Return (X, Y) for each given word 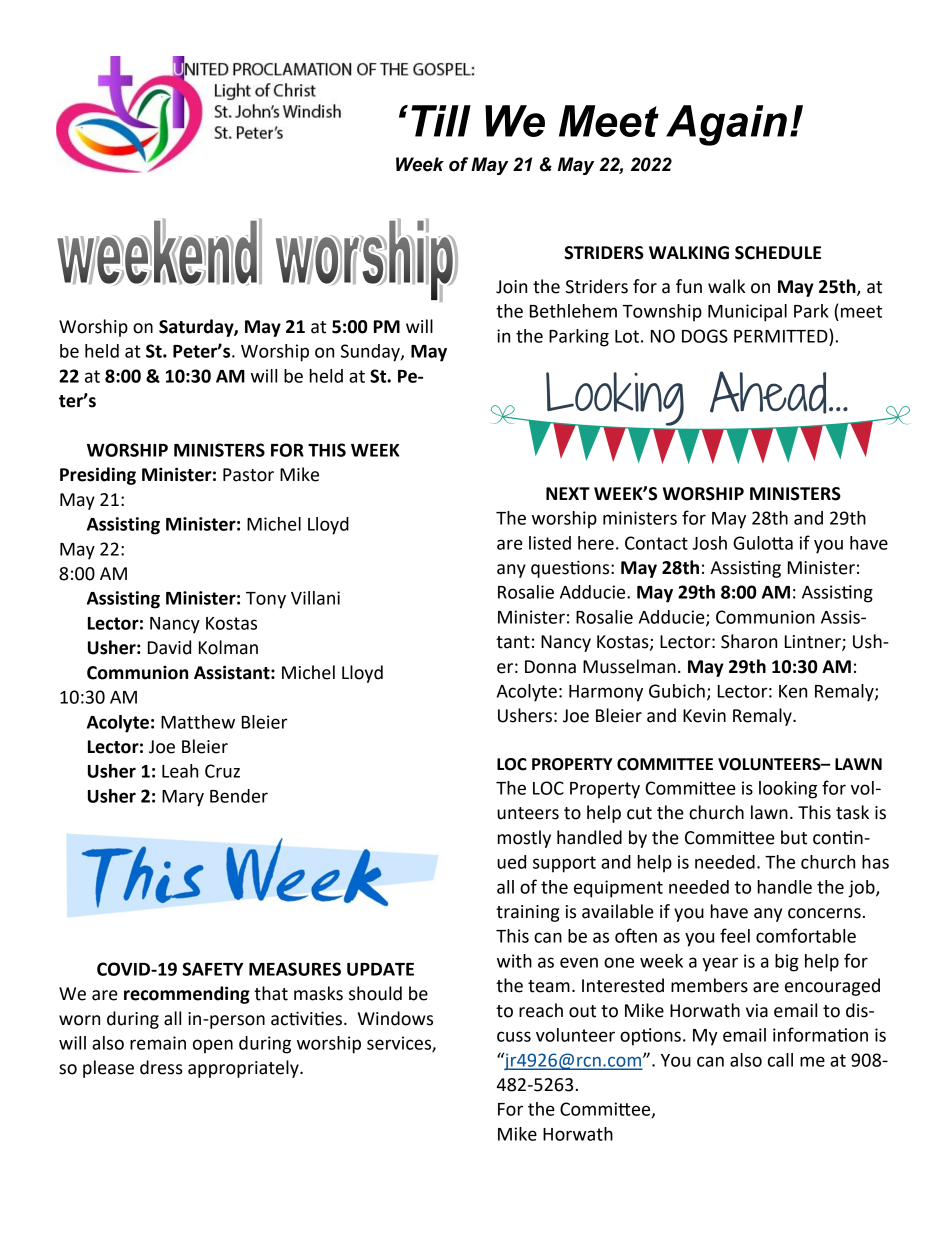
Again (726, 125)
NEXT (568, 493)
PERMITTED (782, 336)
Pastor (248, 475)
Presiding (98, 476)
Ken (793, 691)
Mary (183, 798)
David (169, 647)
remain (158, 1043)
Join (511, 287)
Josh (709, 543)
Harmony (606, 693)
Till (441, 121)
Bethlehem (573, 311)
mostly (524, 839)
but (794, 837)
